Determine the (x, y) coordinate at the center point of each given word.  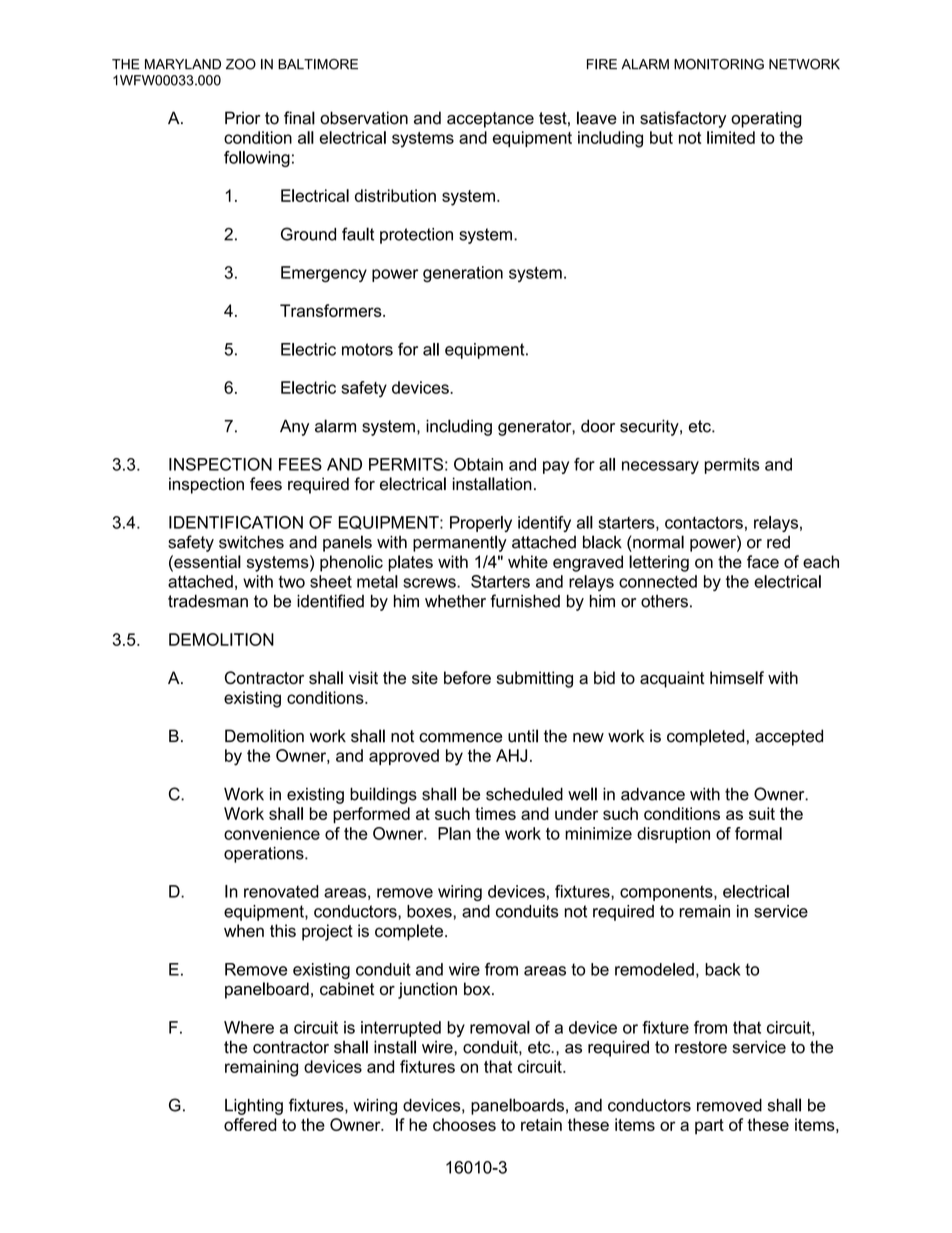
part (709, 1127)
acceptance (490, 120)
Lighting (254, 1107)
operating (766, 119)
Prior (243, 118)
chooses (464, 1124)
